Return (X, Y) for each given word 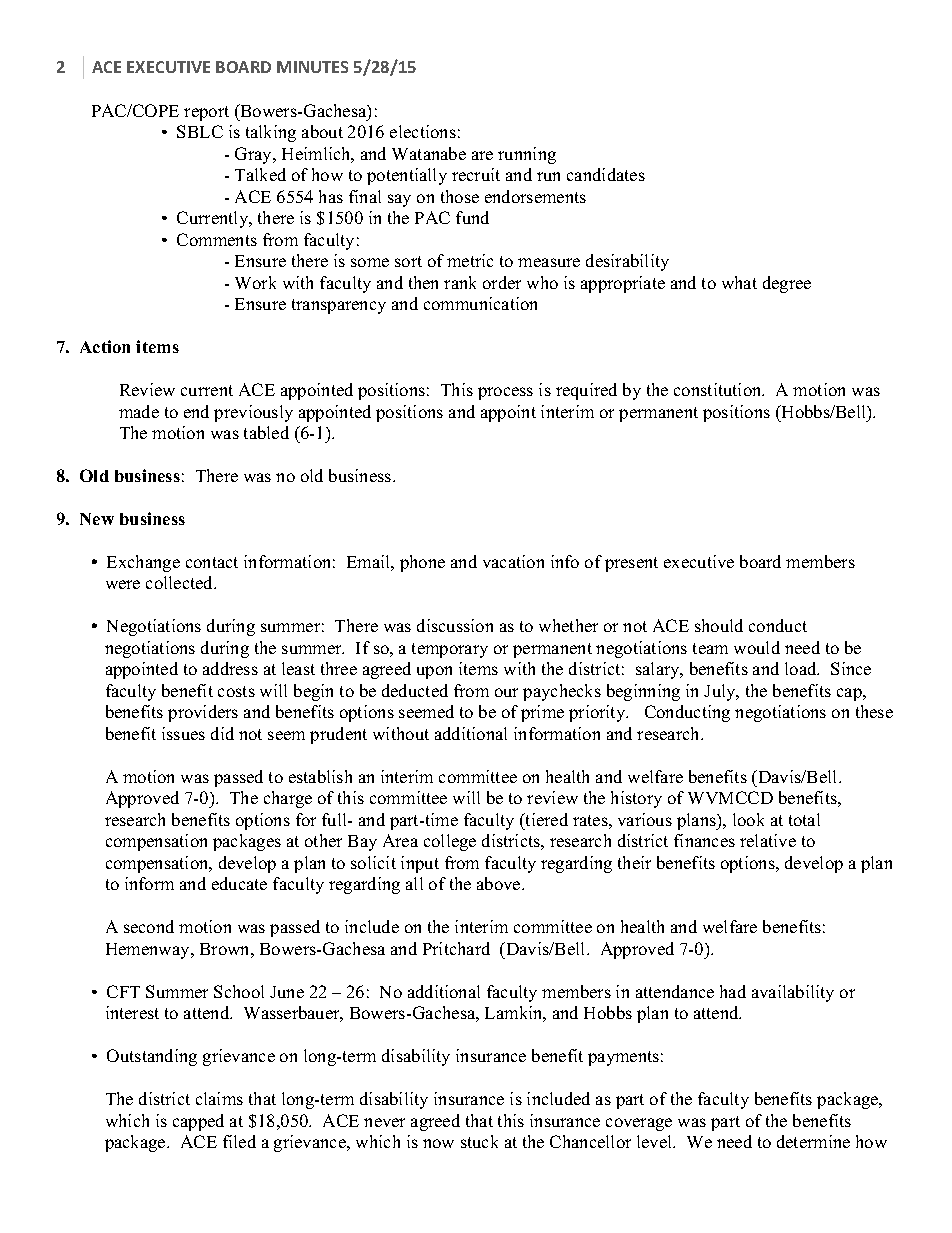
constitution (719, 389)
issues (183, 733)
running (527, 155)
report (206, 113)
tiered (546, 819)
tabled (266, 432)
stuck (479, 1141)
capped (198, 1122)
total (804, 819)
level (656, 1141)
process (505, 393)
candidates (606, 174)
